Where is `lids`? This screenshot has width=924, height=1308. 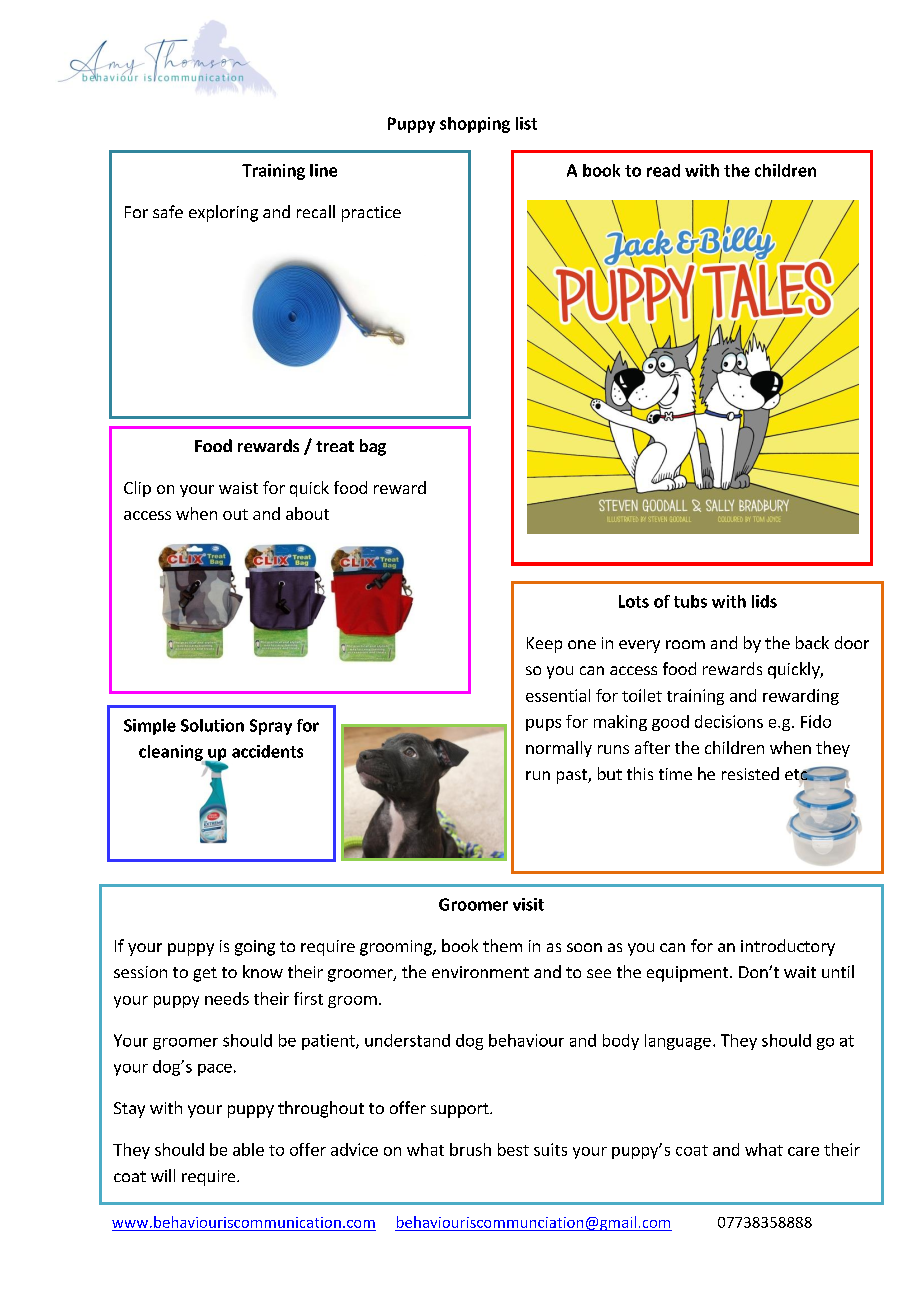 lids is located at coordinates (764, 601).
